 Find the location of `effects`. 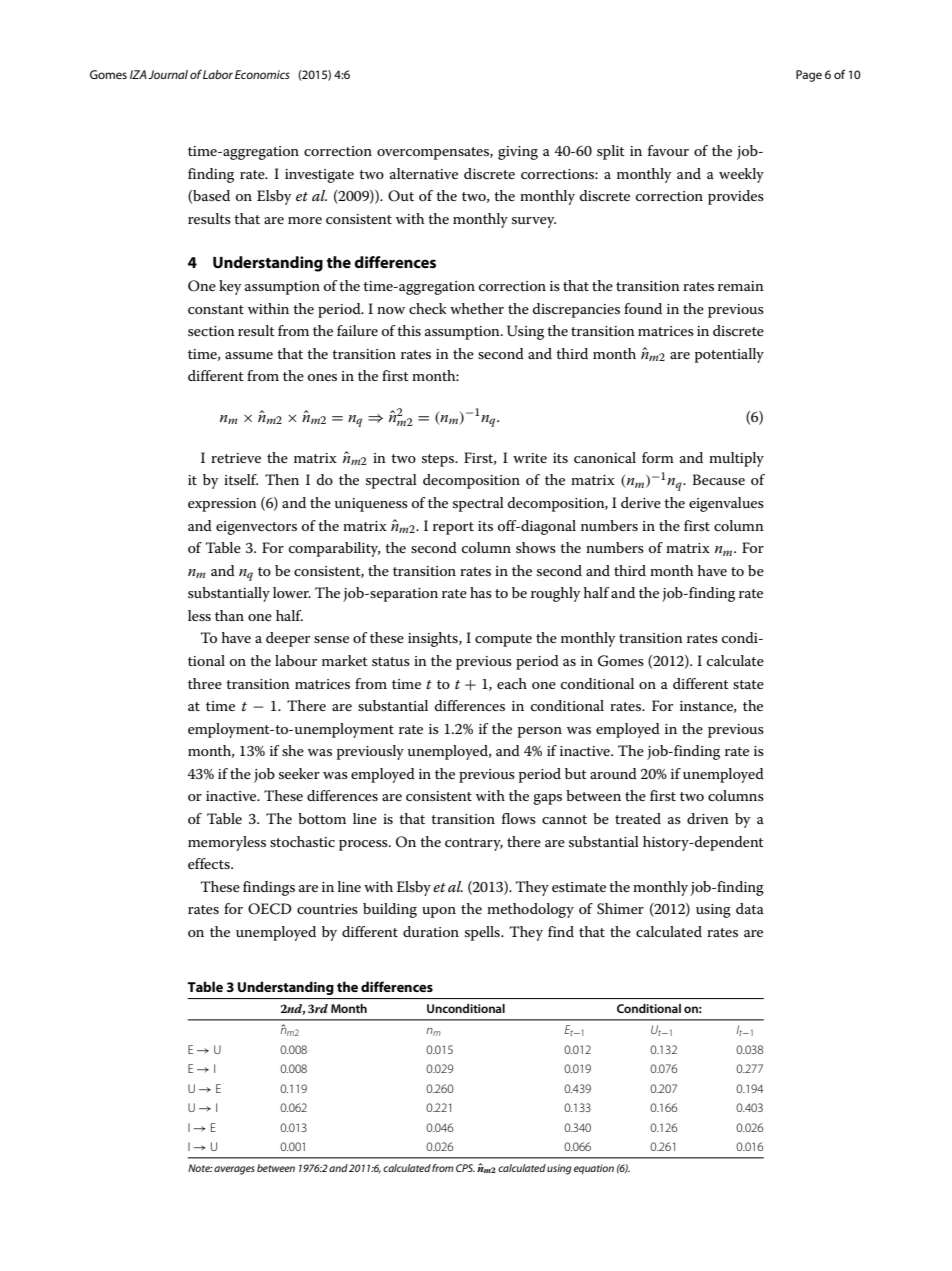

effects is located at coordinates (210, 863).
